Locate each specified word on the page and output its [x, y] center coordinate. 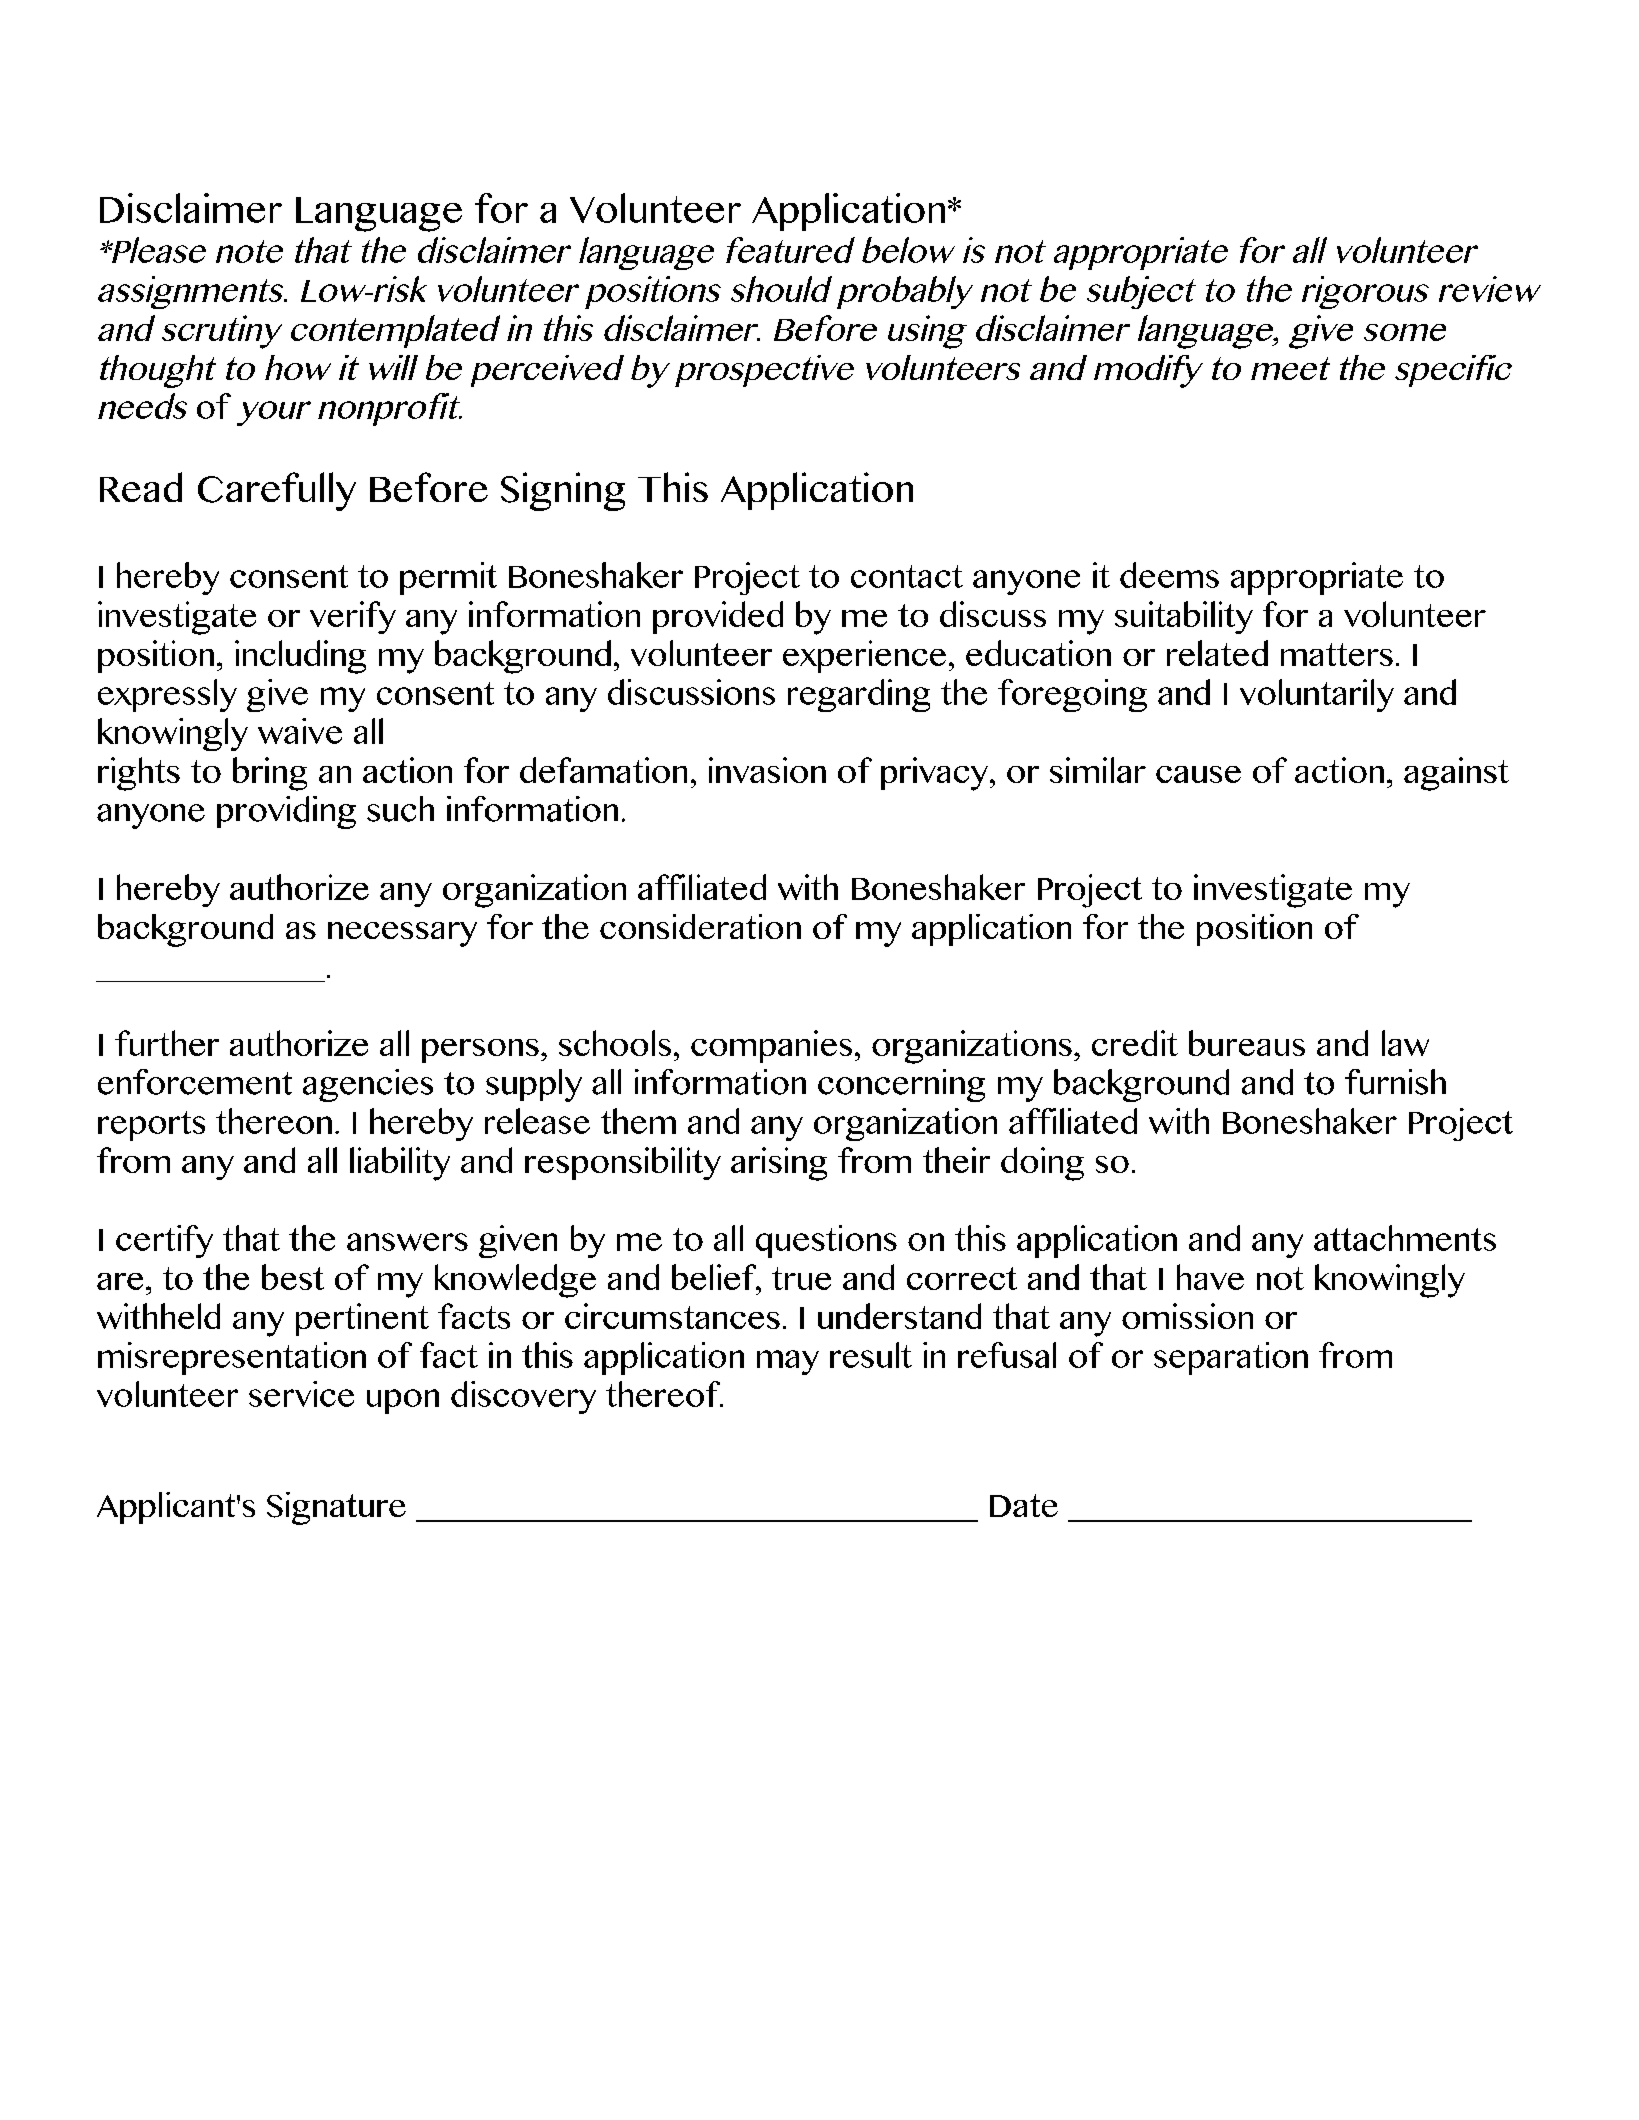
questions [826, 1241]
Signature [336, 1508]
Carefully [277, 491]
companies [771, 1046]
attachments [1405, 1238]
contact [907, 576]
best [293, 1277]
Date [1024, 1505]
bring [270, 774]
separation [1231, 1358]
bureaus [1247, 1043]
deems [1169, 575]
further [167, 1043]
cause [1198, 774]
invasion [767, 770]
